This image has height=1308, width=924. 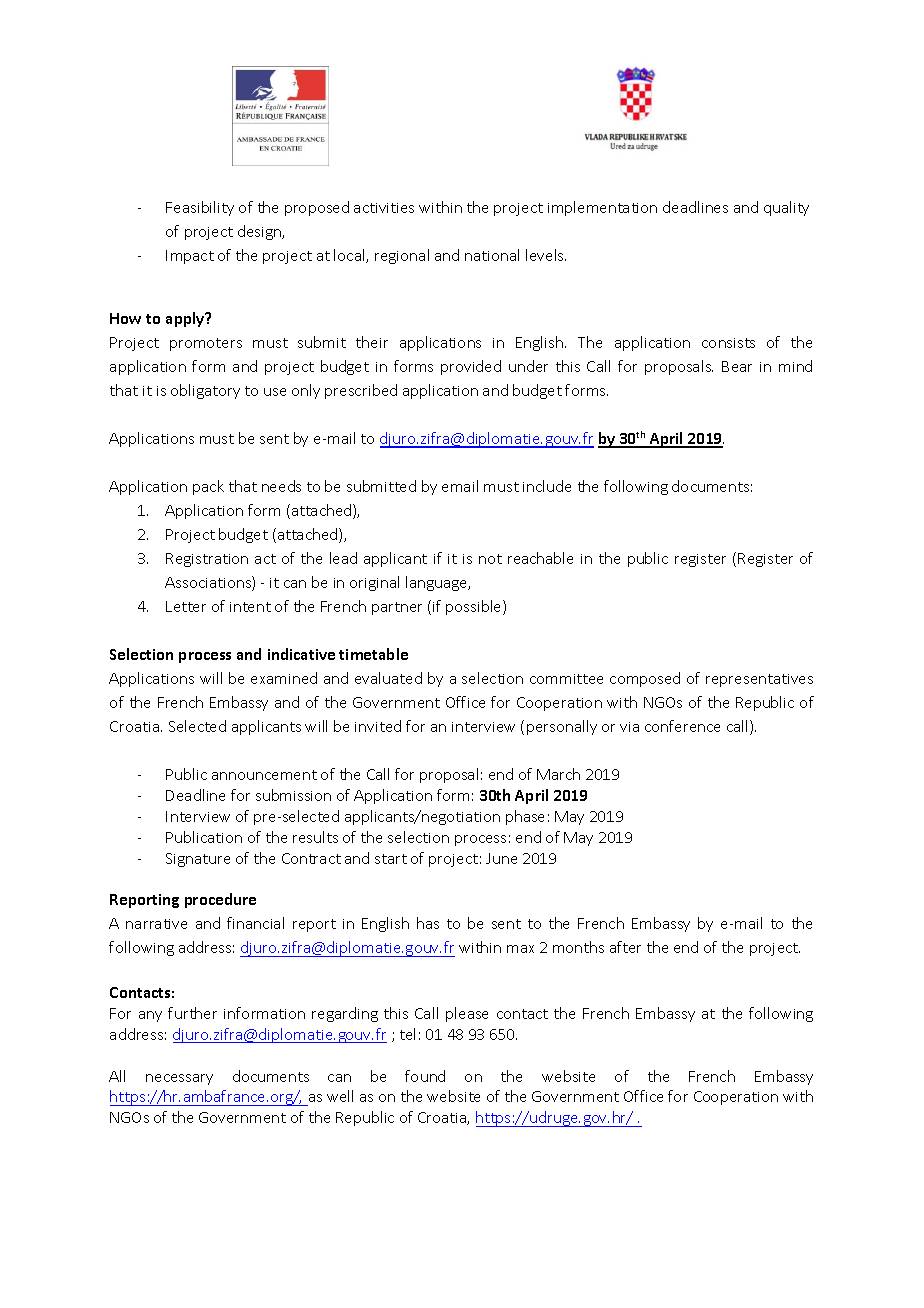 What do you see at coordinates (179, 1079) in the image?
I see `necessary` at bounding box center [179, 1079].
